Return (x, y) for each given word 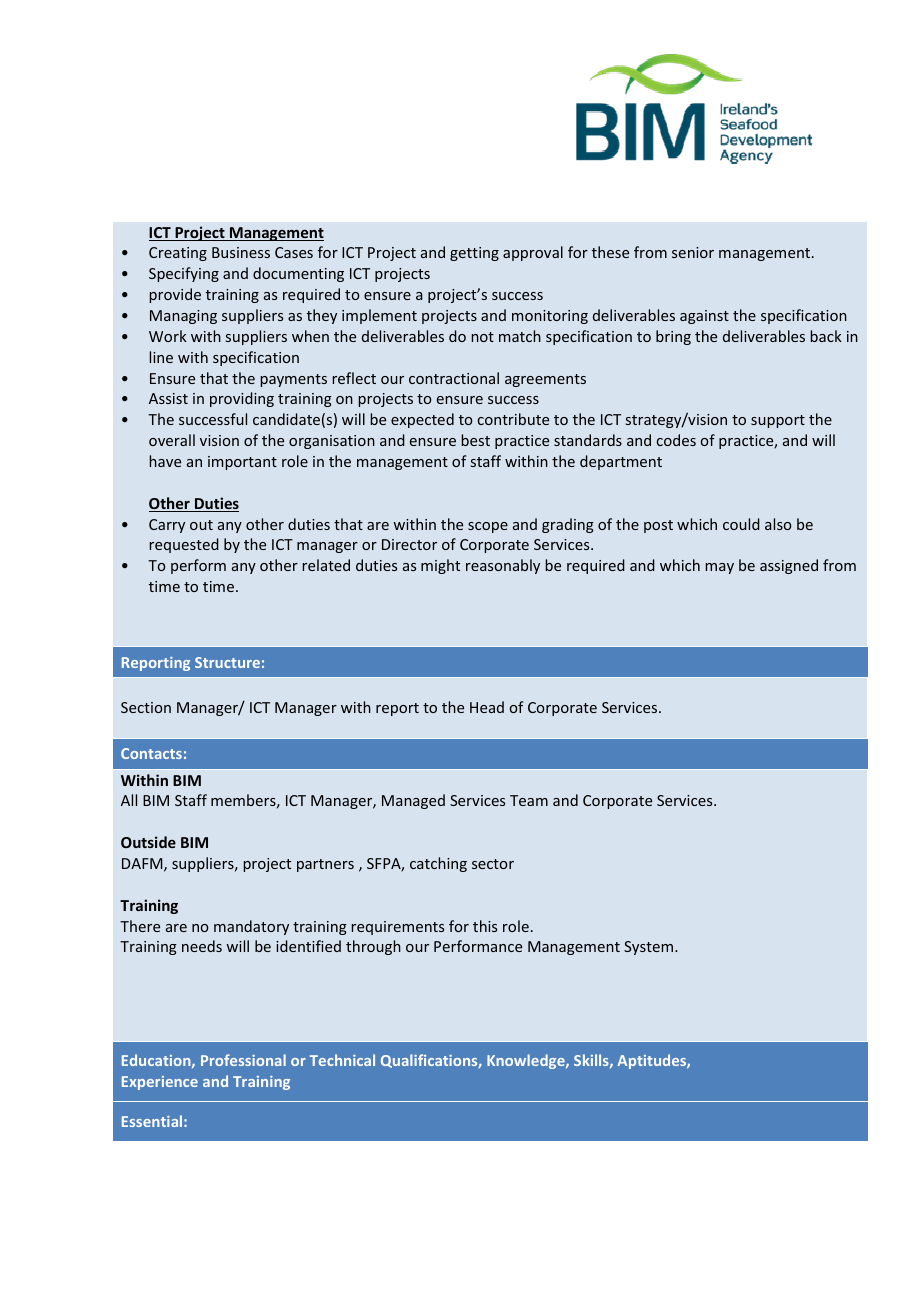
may (719, 568)
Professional (243, 1060)
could (741, 524)
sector (493, 864)
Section (146, 707)
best (475, 440)
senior (693, 252)
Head (487, 707)
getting (474, 254)
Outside (148, 842)
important (242, 463)
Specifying (184, 274)
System (648, 948)
